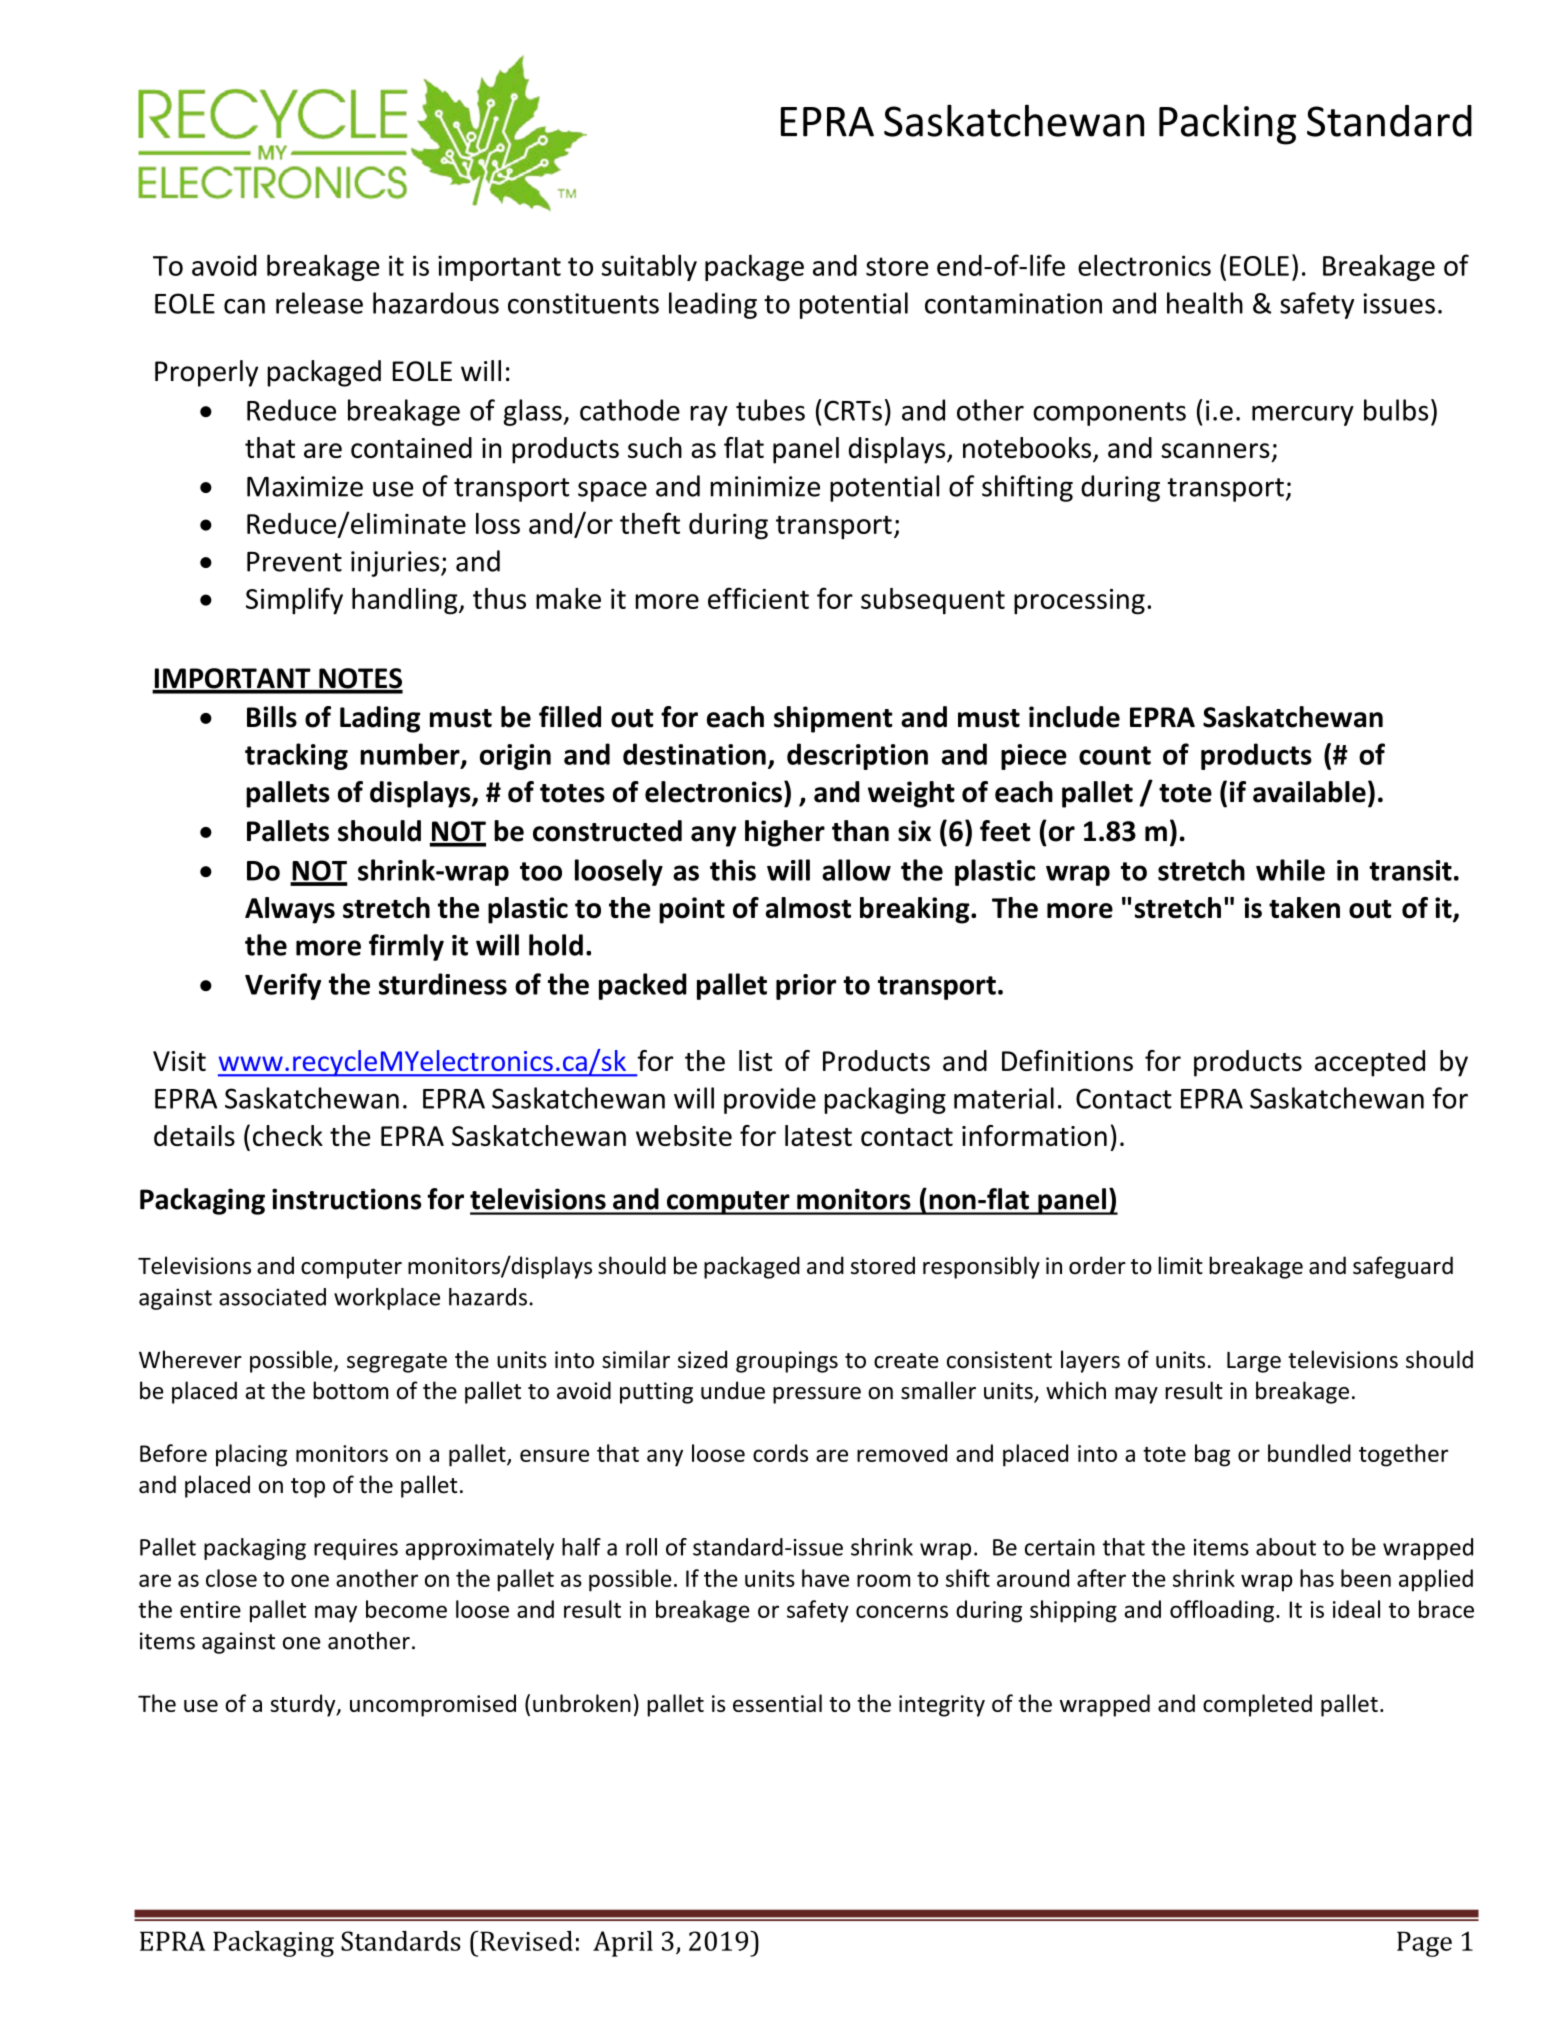  What do you see at coordinates (777, 1703) in the screenshot?
I see `essential` at bounding box center [777, 1703].
